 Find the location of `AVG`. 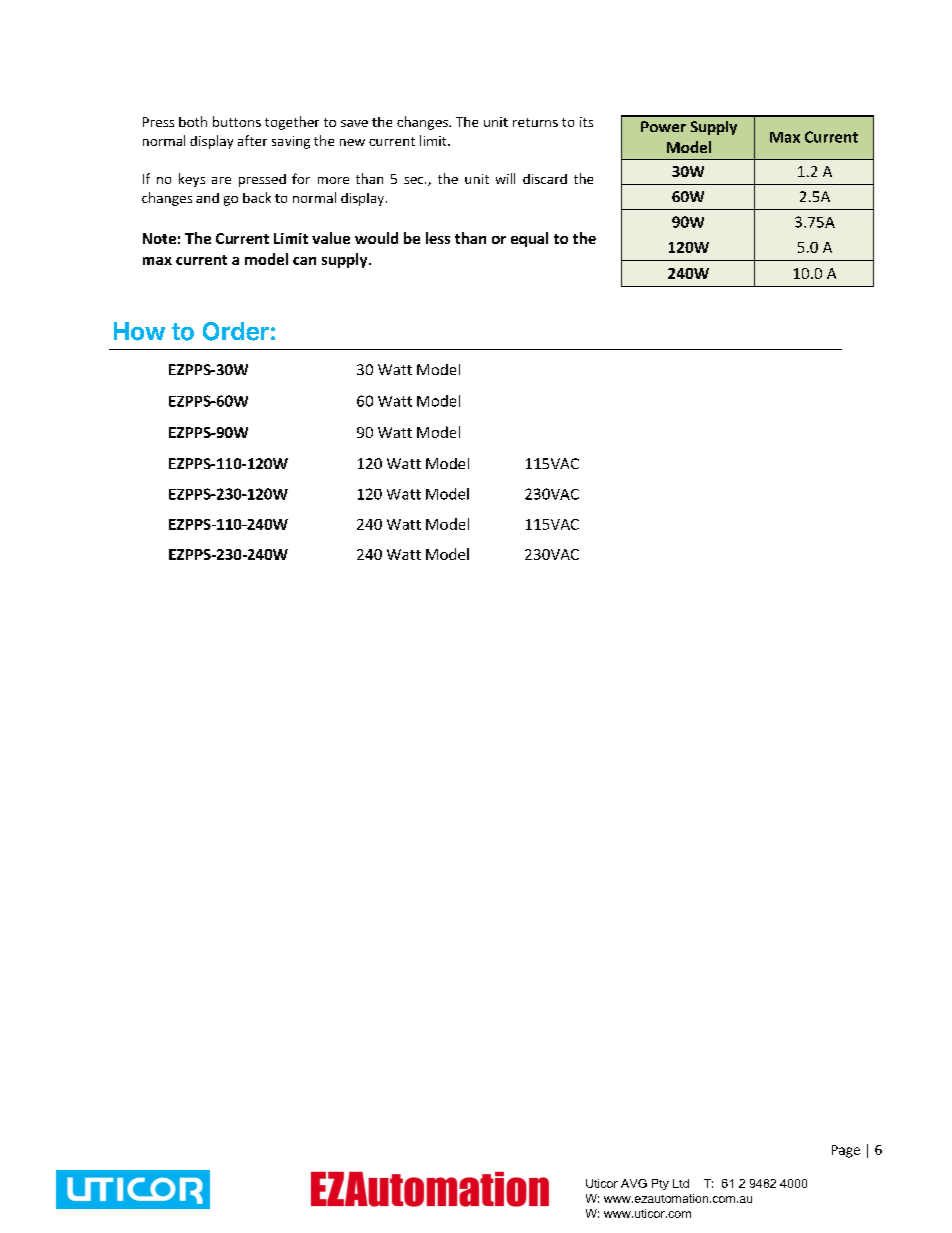

AVG is located at coordinates (634, 1183).
